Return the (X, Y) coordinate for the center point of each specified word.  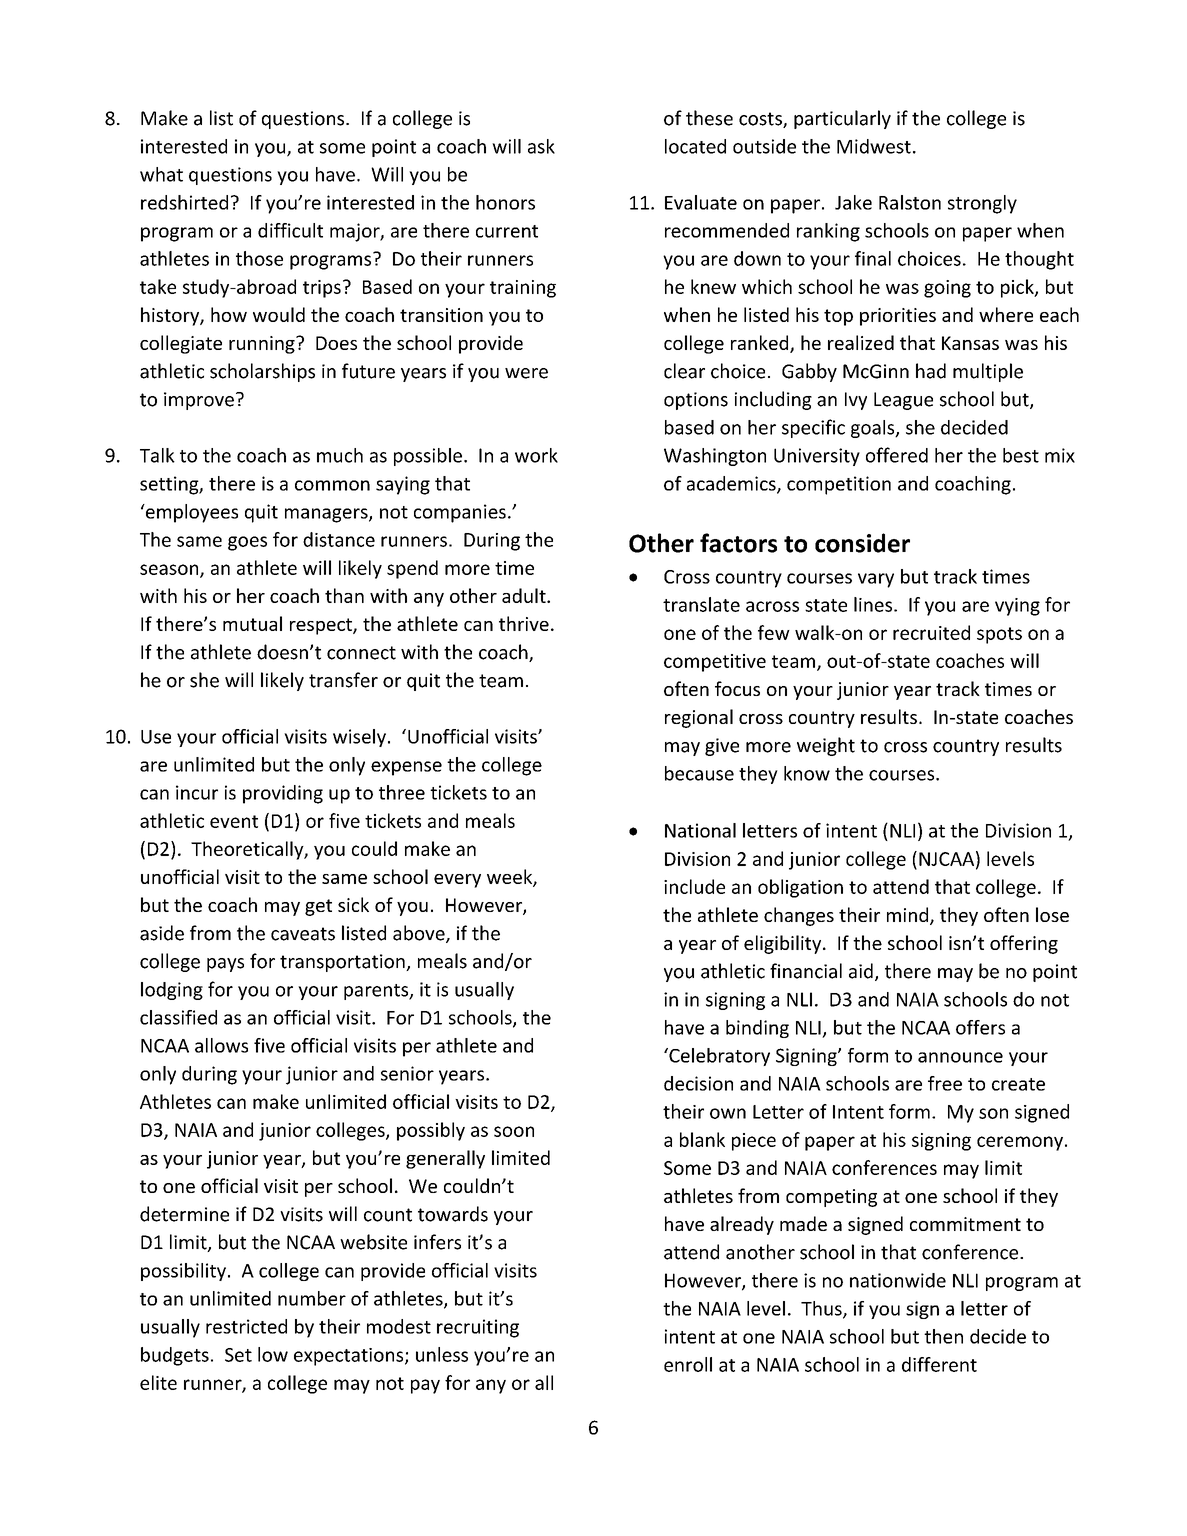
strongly (982, 204)
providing (283, 794)
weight (826, 746)
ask (541, 146)
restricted (246, 1326)
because (699, 773)
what (161, 174)
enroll (688, 1364)
